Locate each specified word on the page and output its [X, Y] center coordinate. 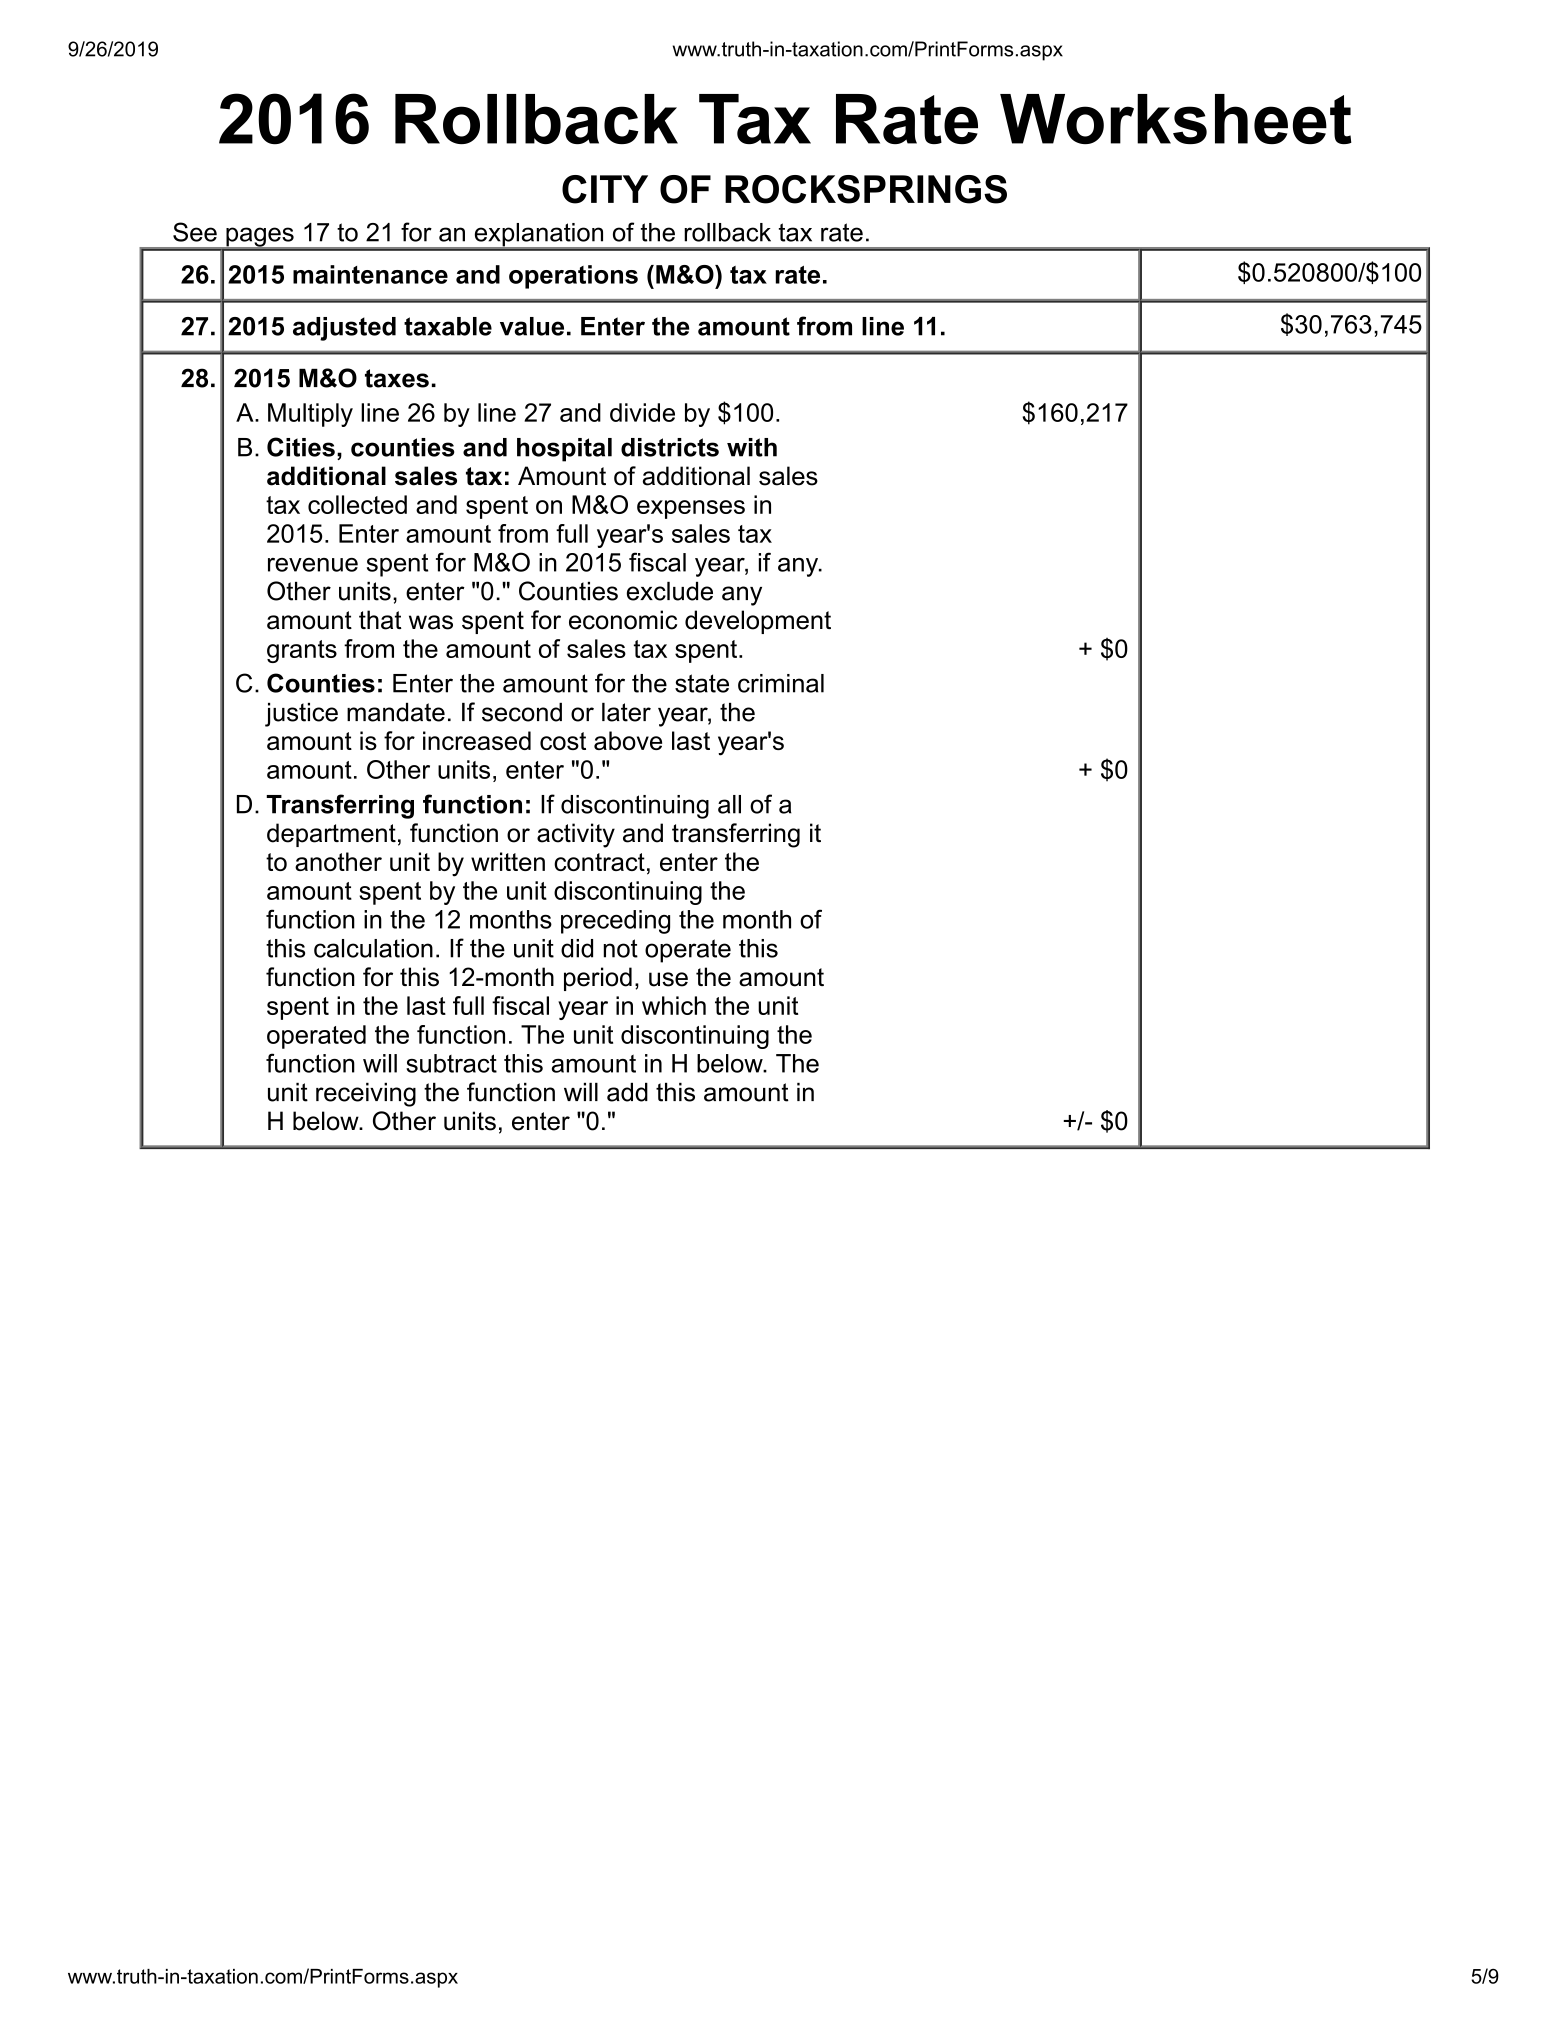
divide [642, 412]
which [674, 1005]
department [331, 835]
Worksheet [1176, 119]
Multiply [310, 415]
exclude [670, 591]
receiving [366, 1095]
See [195, 232]
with [752, 447]
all [729, 804]
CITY [605, 189]
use [668, 979]
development [758, 622]
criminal [781, 683]
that [380, 620]
